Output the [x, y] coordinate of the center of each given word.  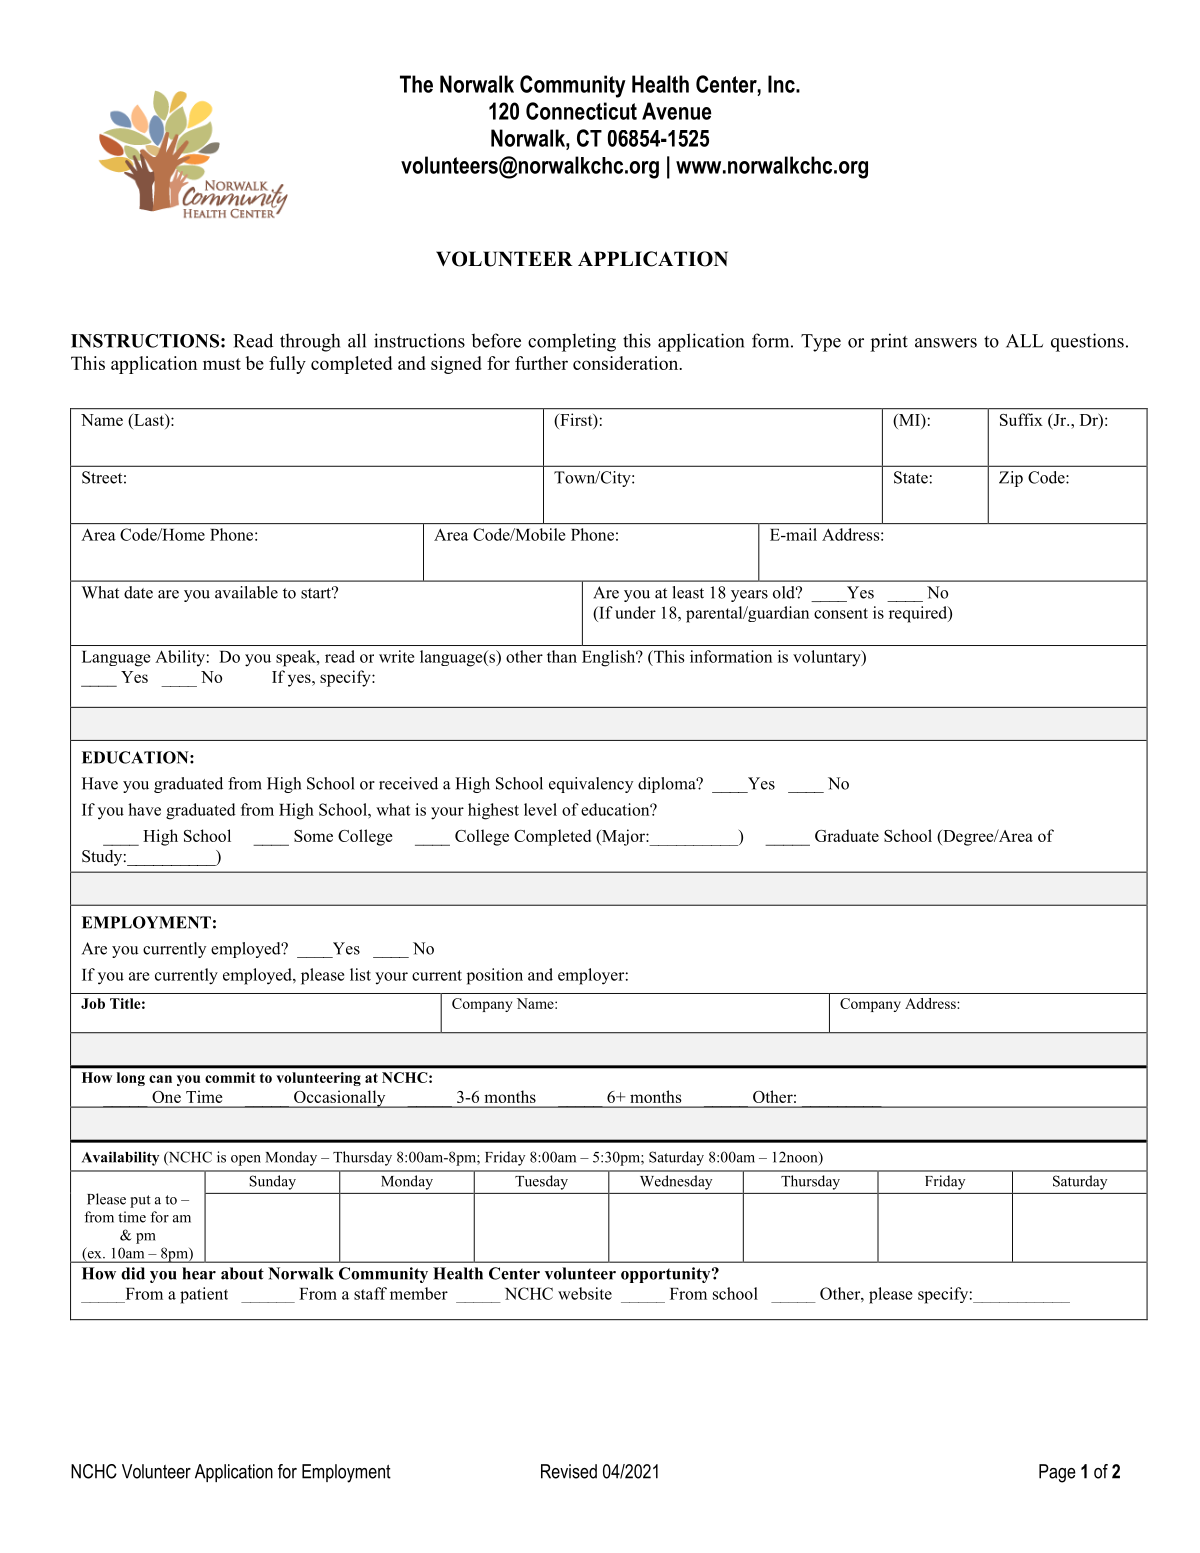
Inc [782, 84]
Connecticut [581, 111]
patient [204, 1295]
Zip [1011, 479]
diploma [668, 785]
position [495, 976]
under [635, 612]
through [310, 342]
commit [230, 1077]
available [246, 592]
